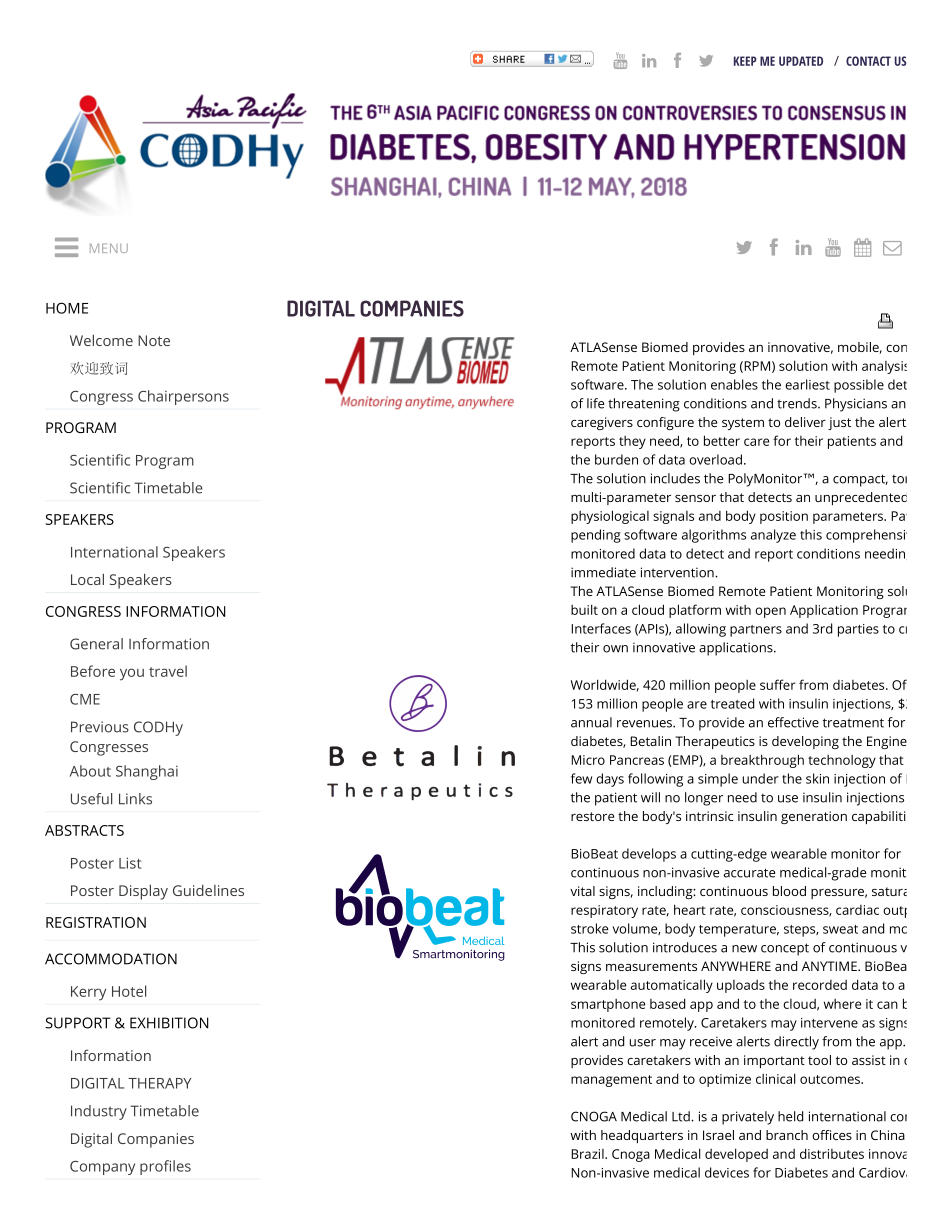 This screenshot has height=1232, width=952. What do you see at coordinates (584, 609) in the screenshot?
I see `built` at bounding box center [584, 609].
